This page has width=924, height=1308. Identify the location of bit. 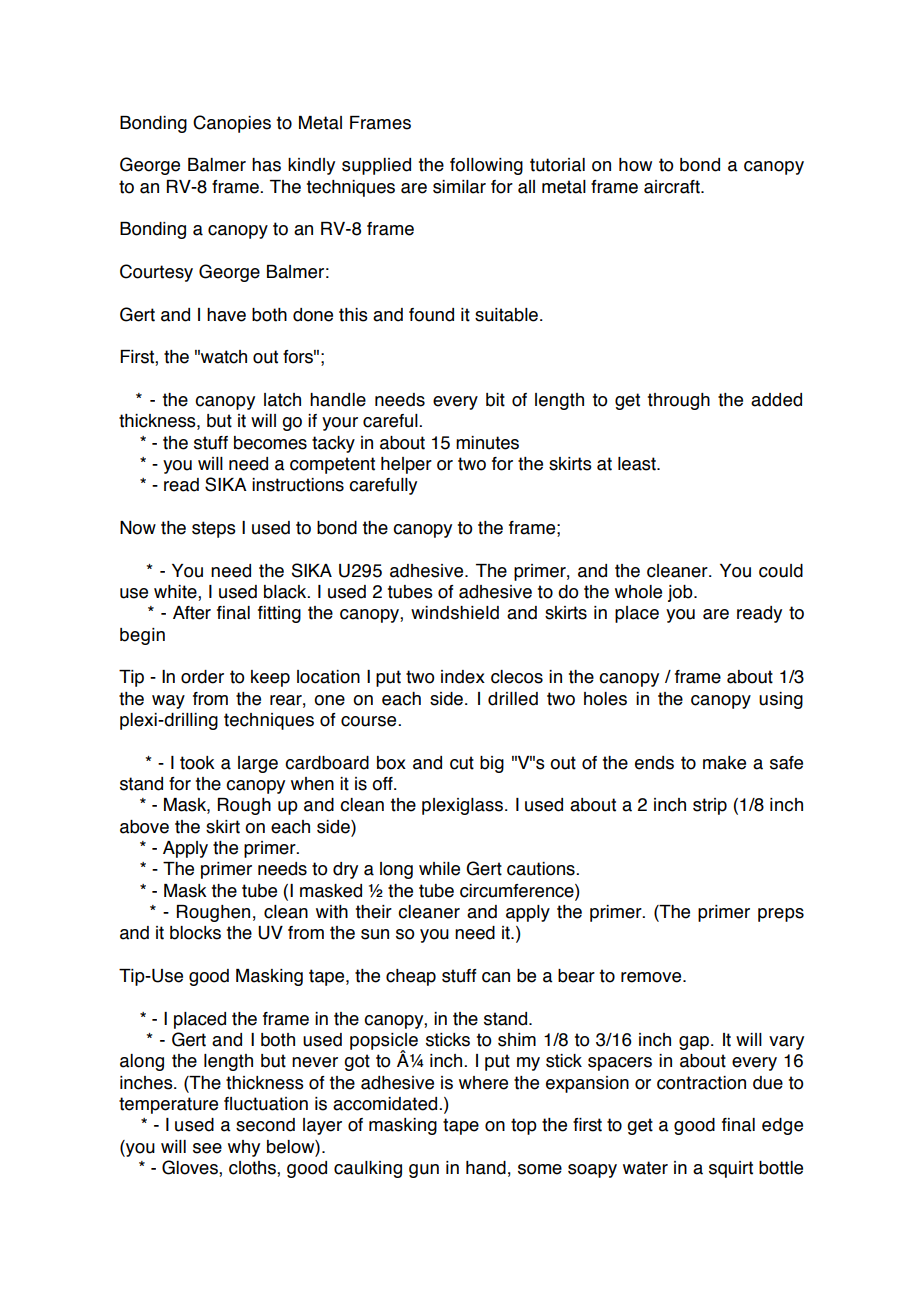
(495, 400).
